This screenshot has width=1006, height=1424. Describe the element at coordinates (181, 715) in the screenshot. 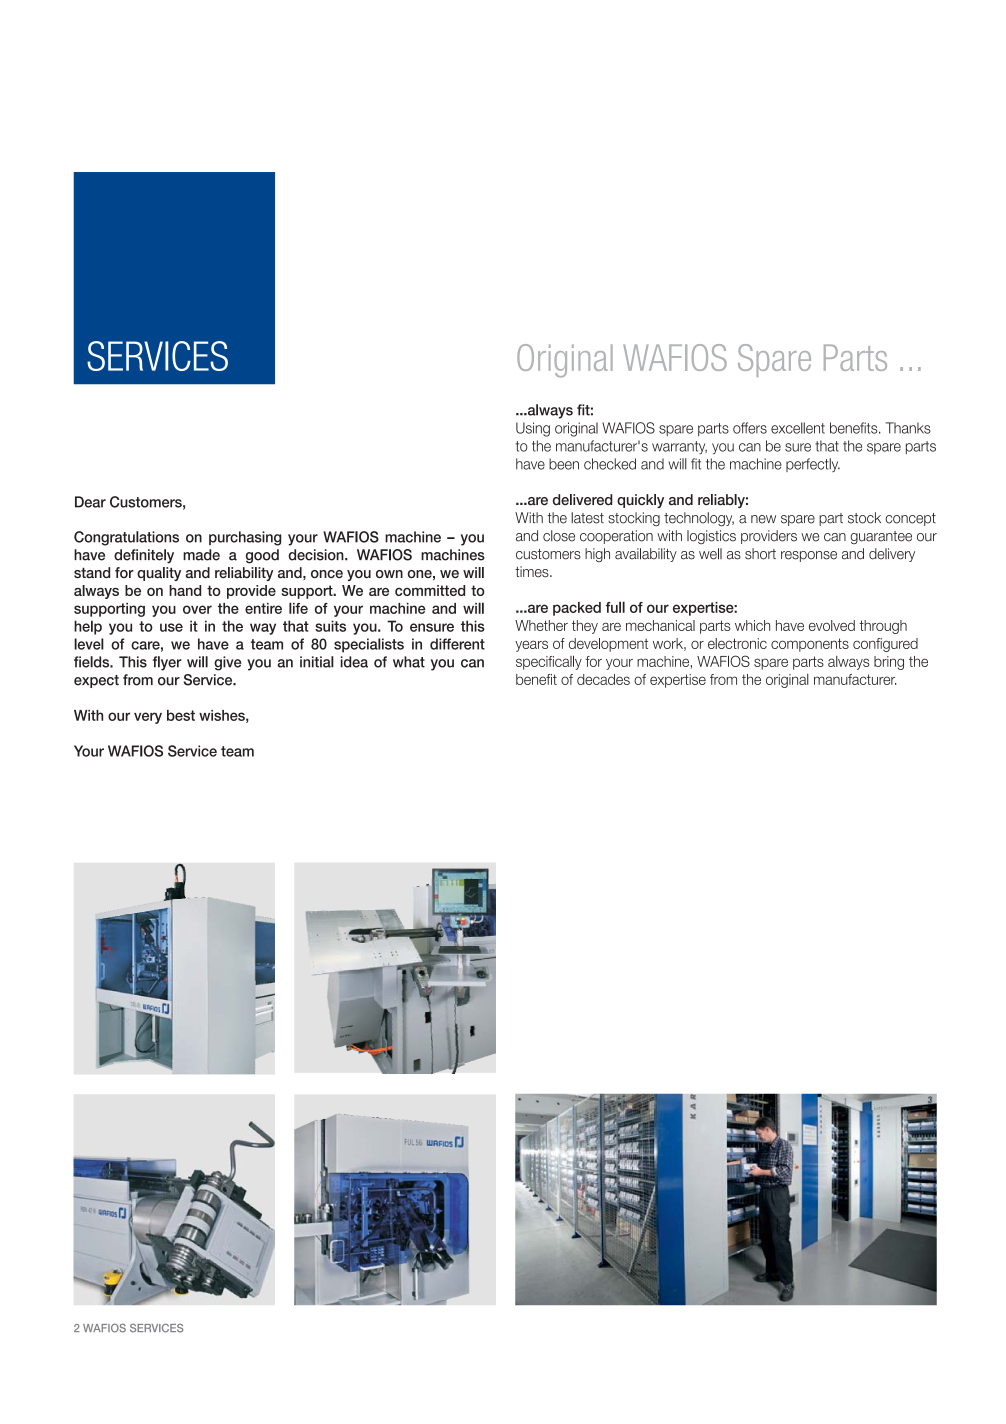

I see `best` at that location.
